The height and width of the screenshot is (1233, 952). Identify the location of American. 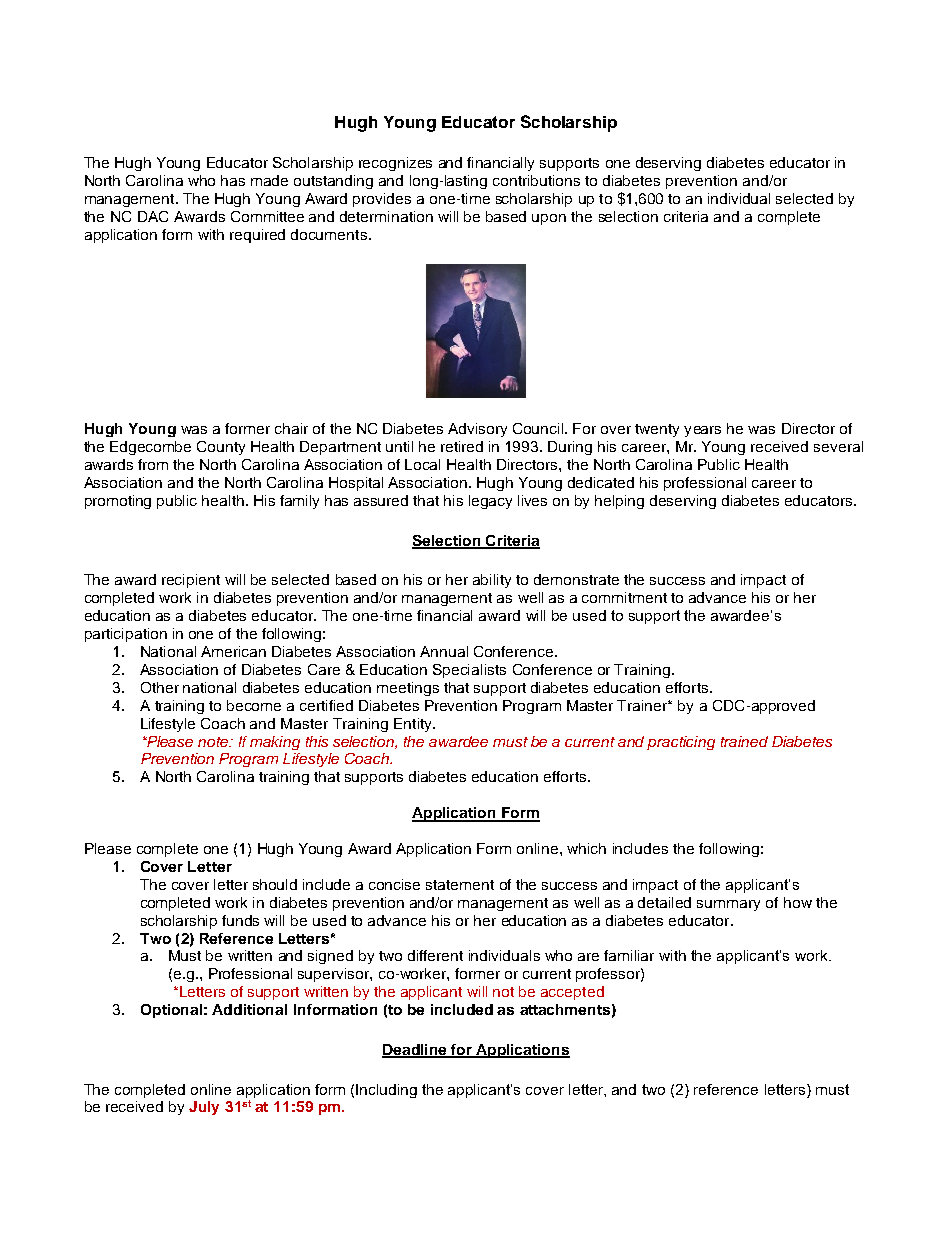
(233, 651).
